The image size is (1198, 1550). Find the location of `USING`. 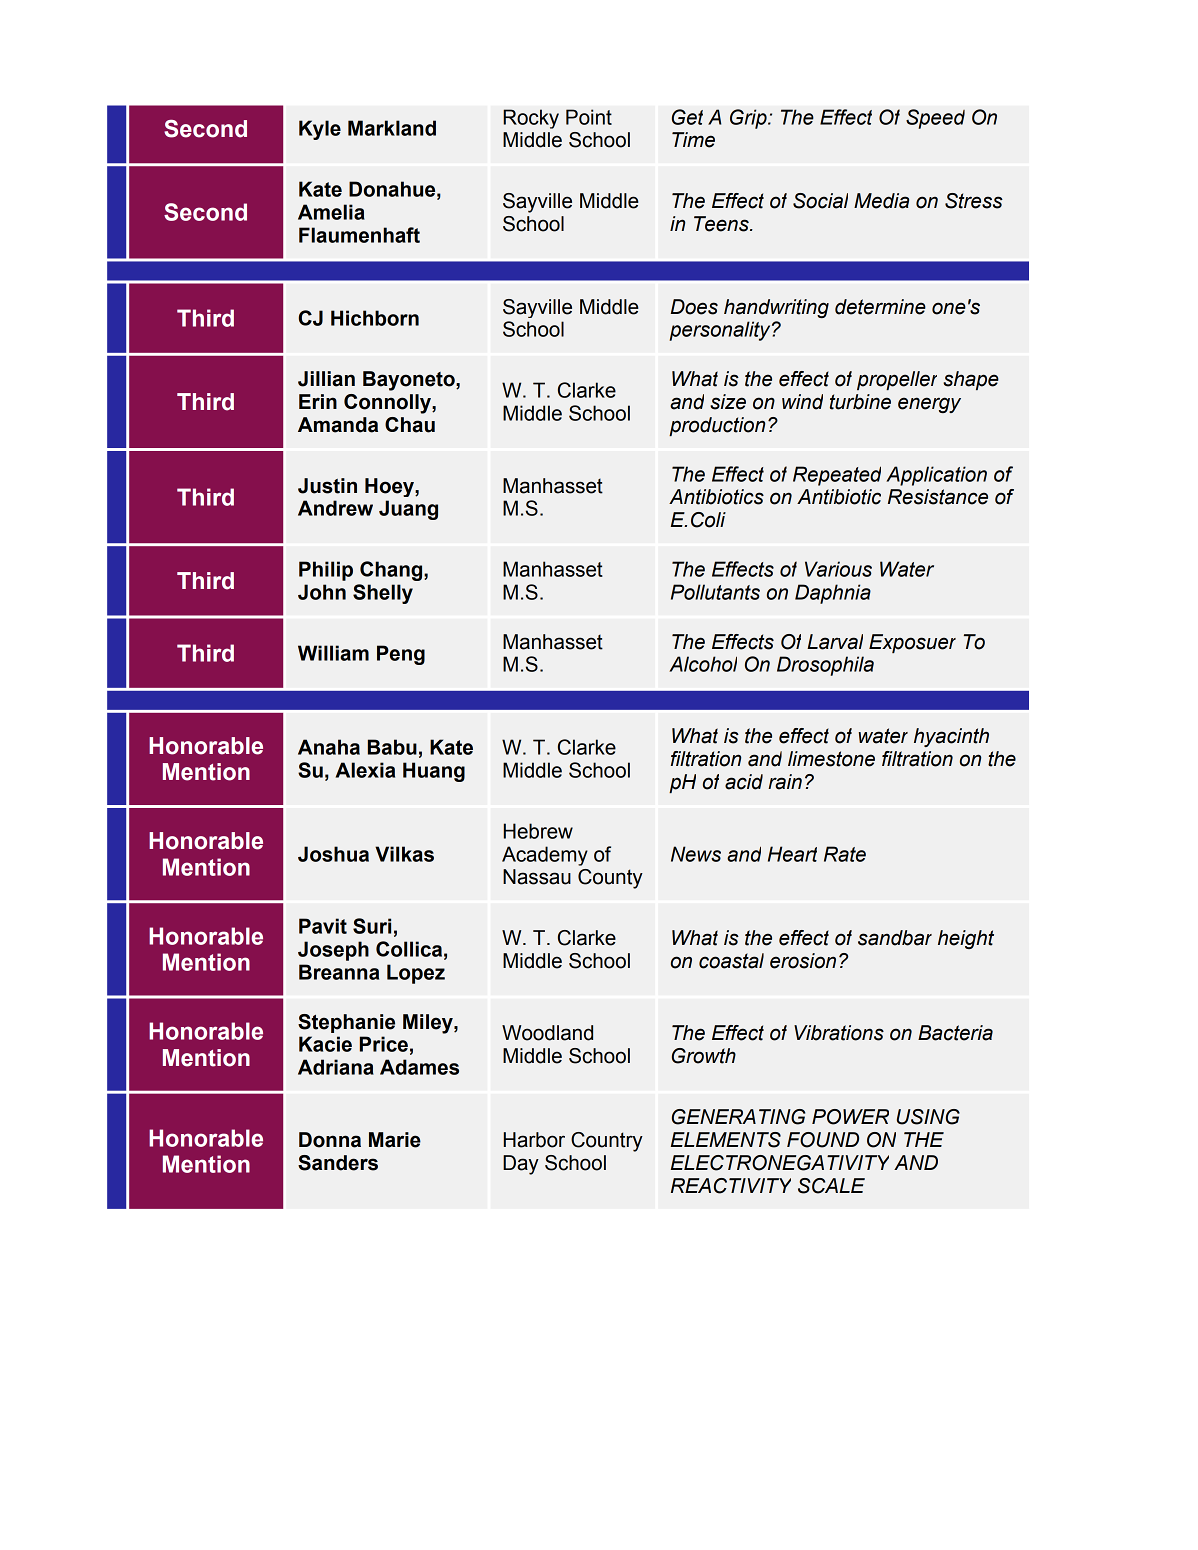

USING is located at coordinates (928, 1117).
